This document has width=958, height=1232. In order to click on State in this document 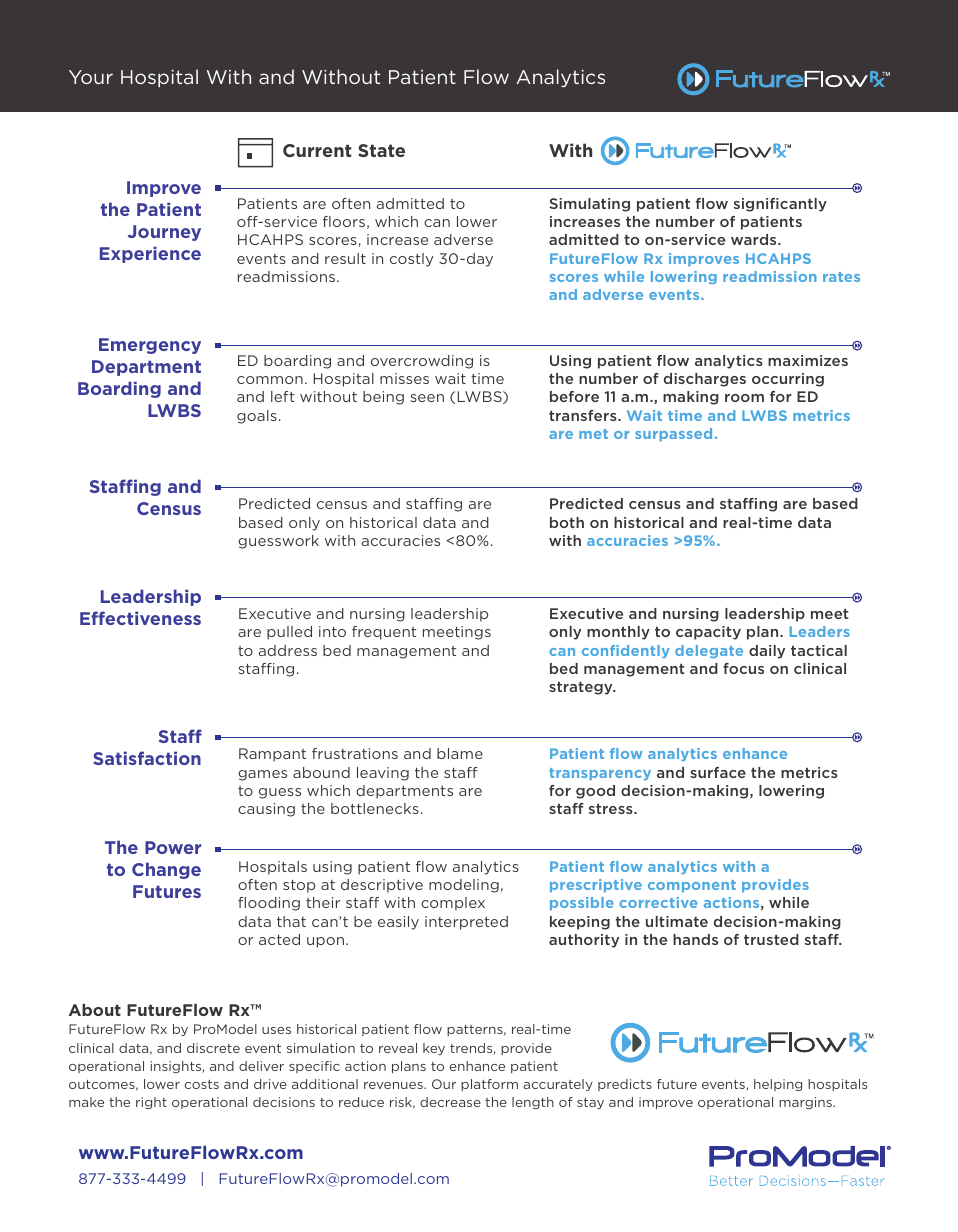, I will do `click(381, 150)`.
